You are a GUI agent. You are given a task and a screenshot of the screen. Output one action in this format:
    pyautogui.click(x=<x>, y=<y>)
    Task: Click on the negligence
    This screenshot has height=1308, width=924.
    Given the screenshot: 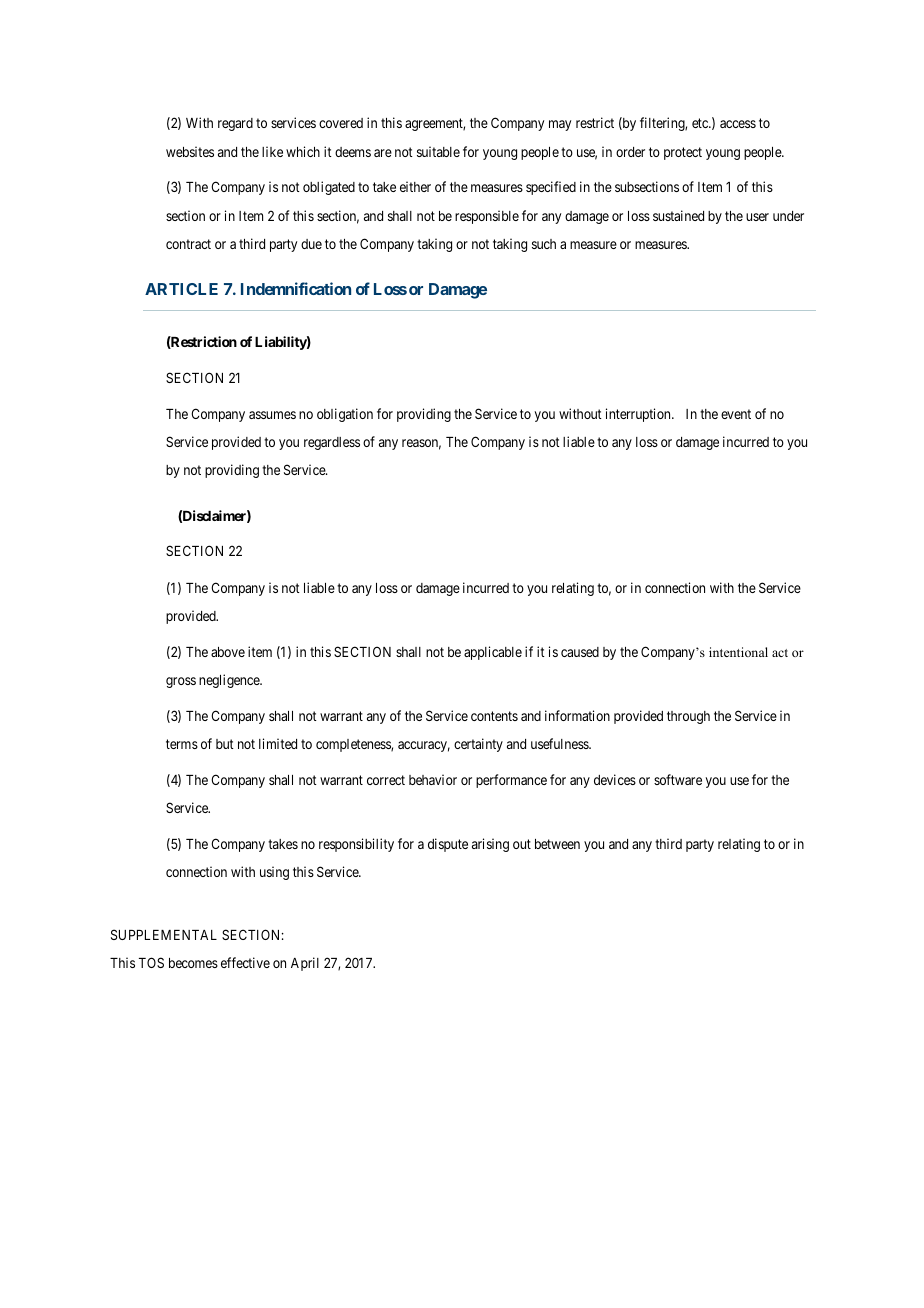 What is the action you would take?
    pyautogui.click(x=230, y=681)
